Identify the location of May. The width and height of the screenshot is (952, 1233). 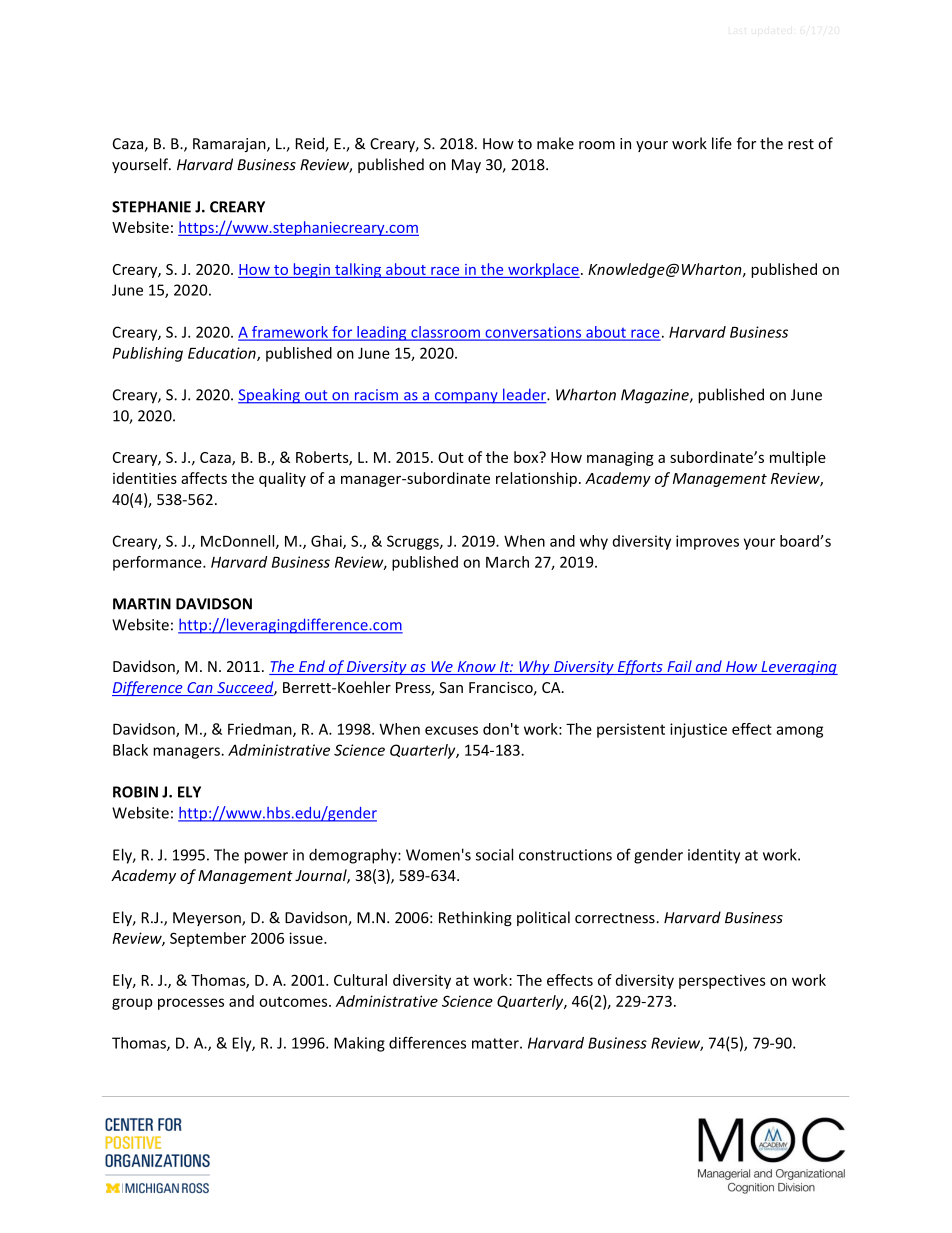
(466, 166).
